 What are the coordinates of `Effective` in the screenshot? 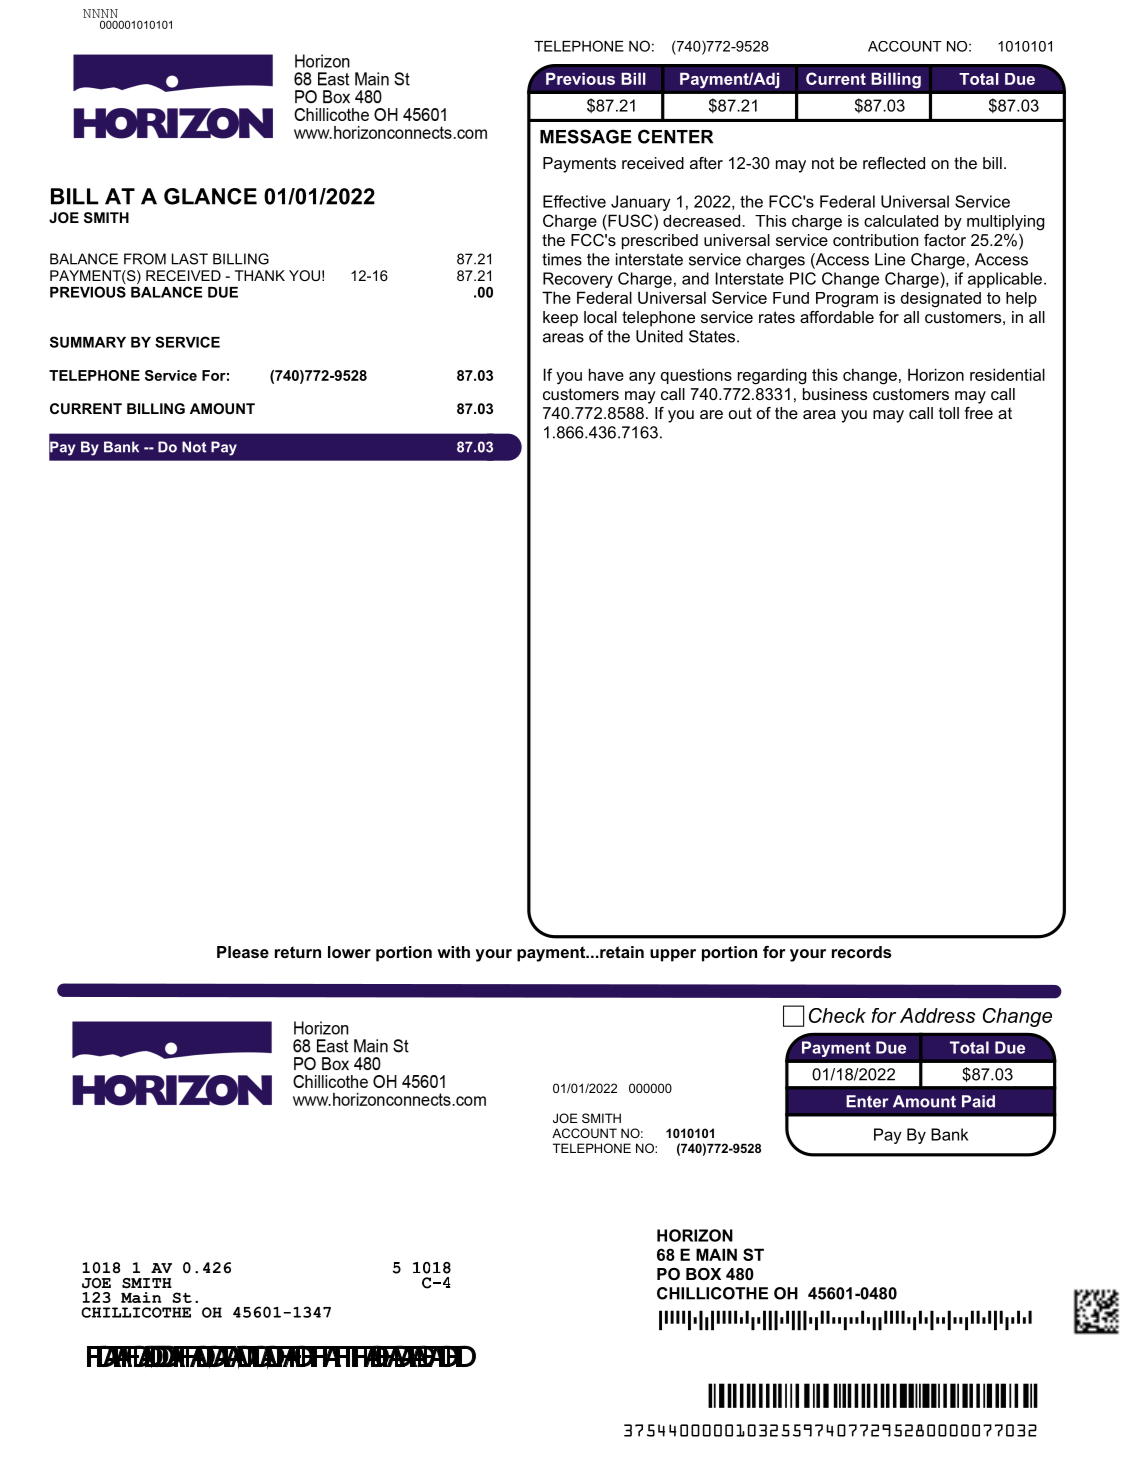 It's located at (574, 201).
